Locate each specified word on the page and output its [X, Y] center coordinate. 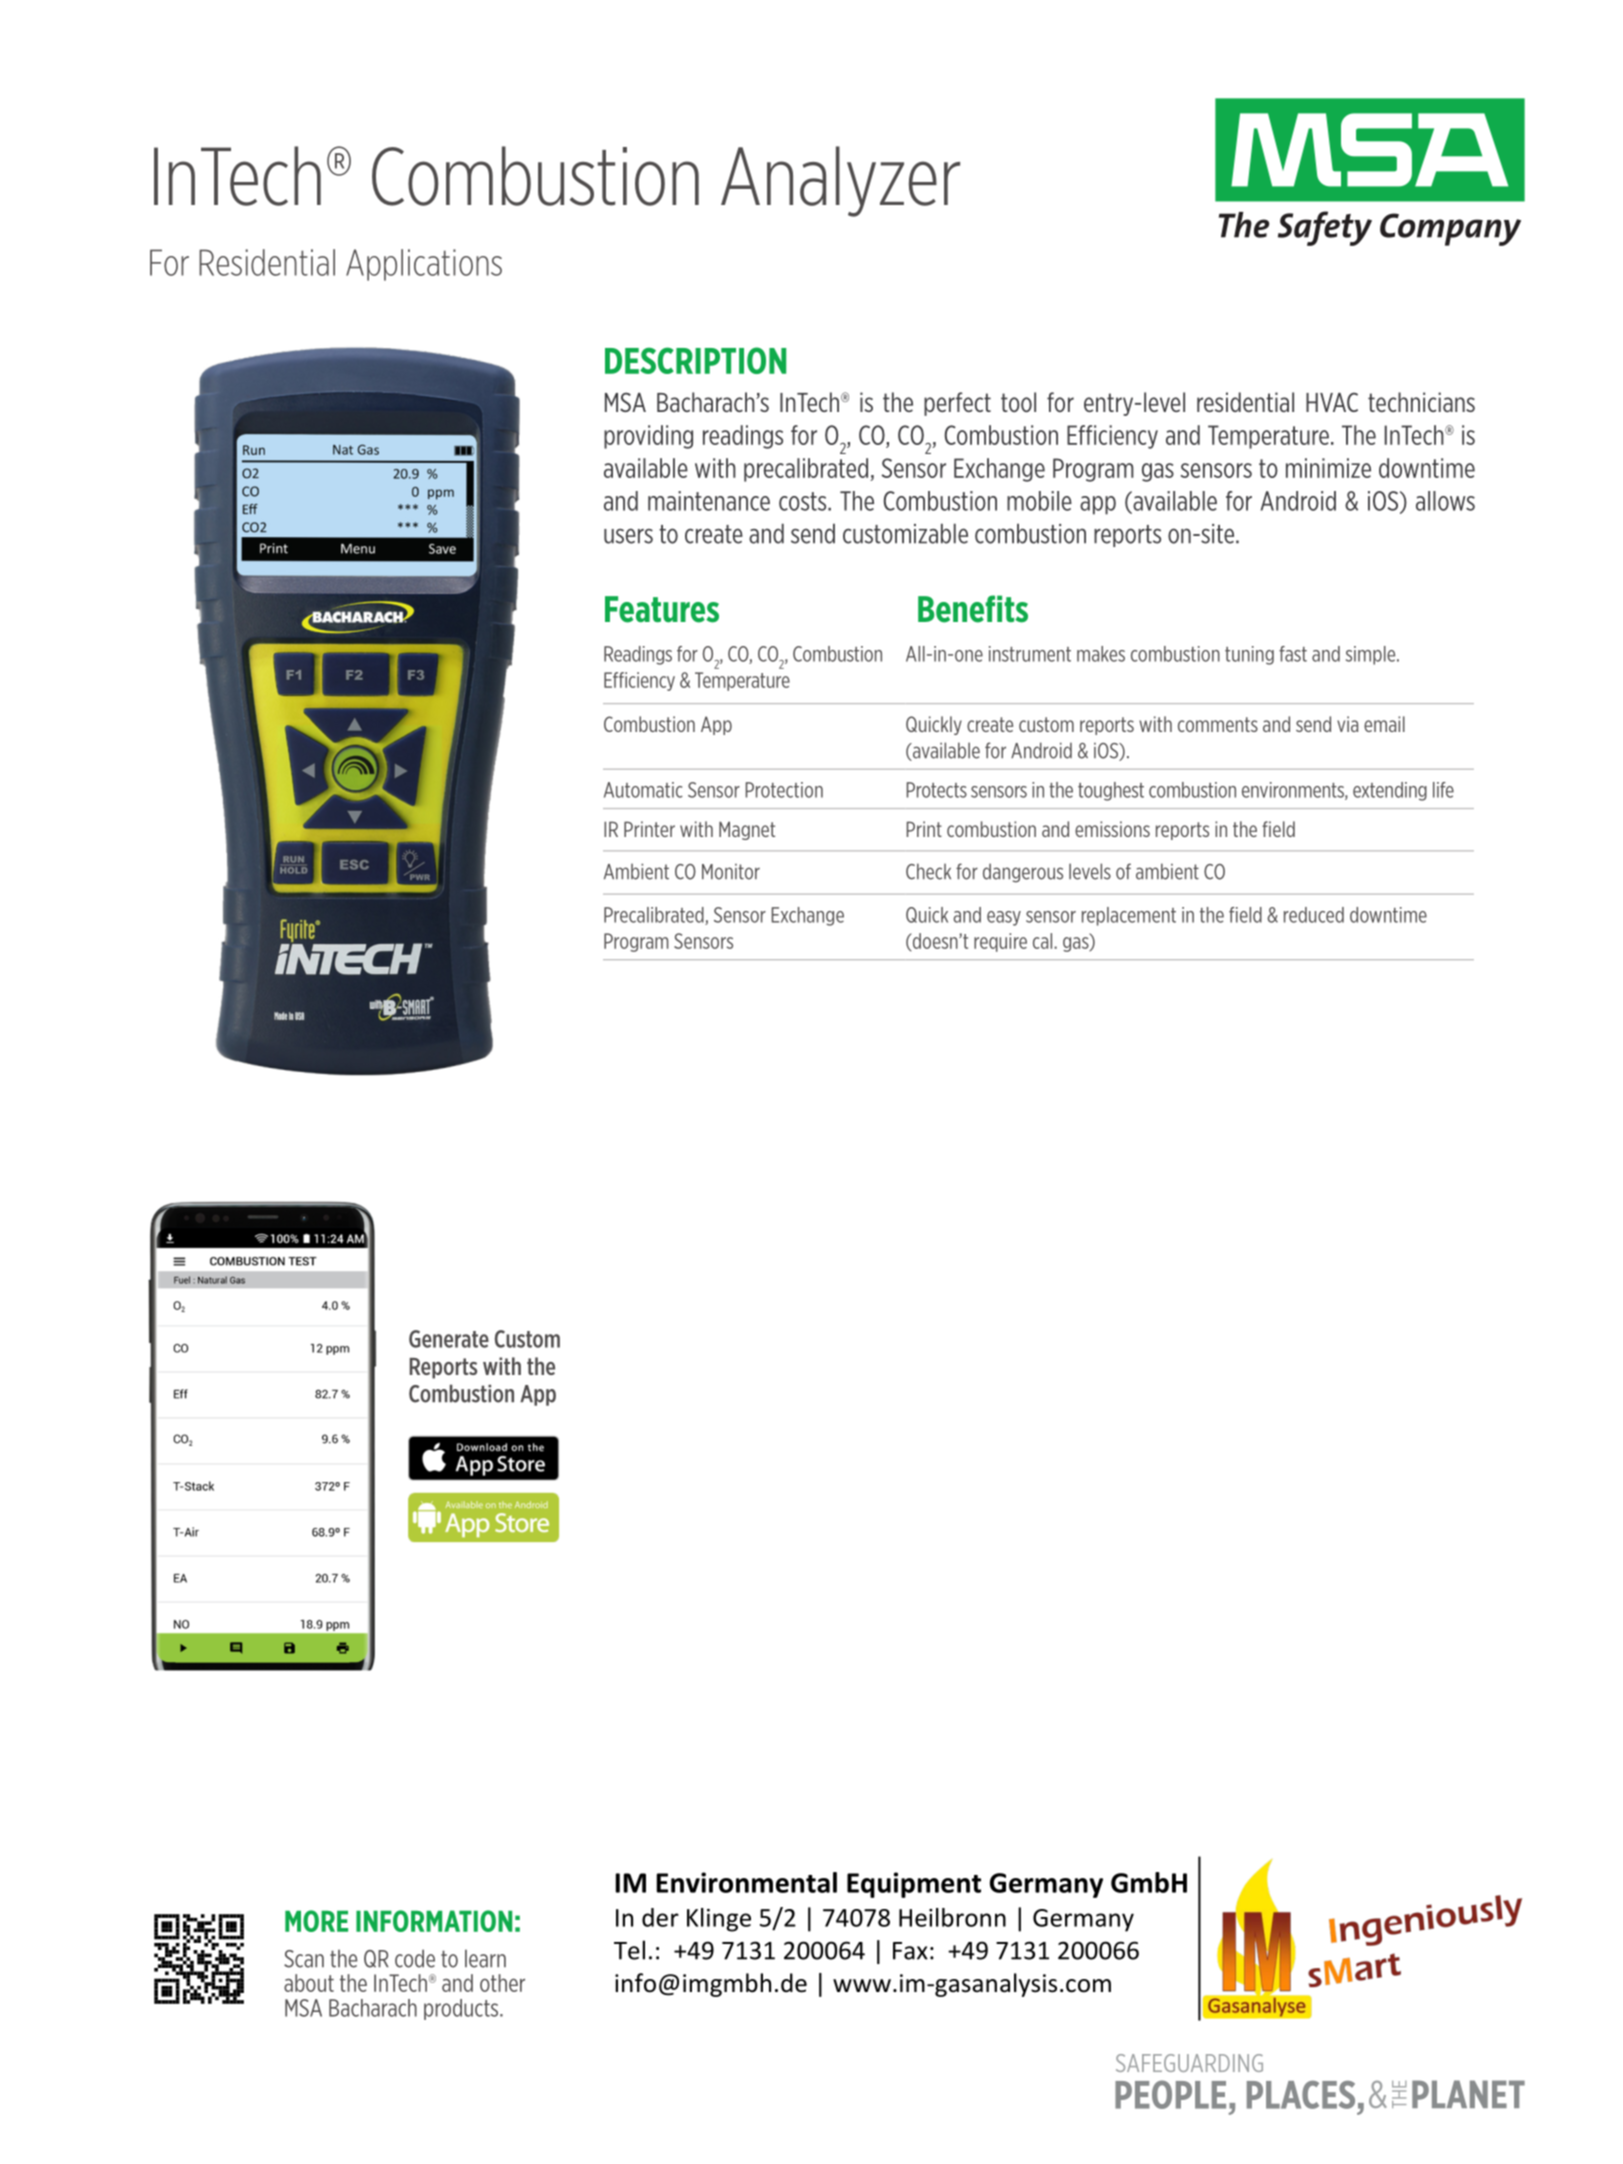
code [415, 1958]
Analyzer [840, 181]
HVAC [1332, 402]
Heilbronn [952, 1917]
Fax [910, 1951]
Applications [424, 265]
